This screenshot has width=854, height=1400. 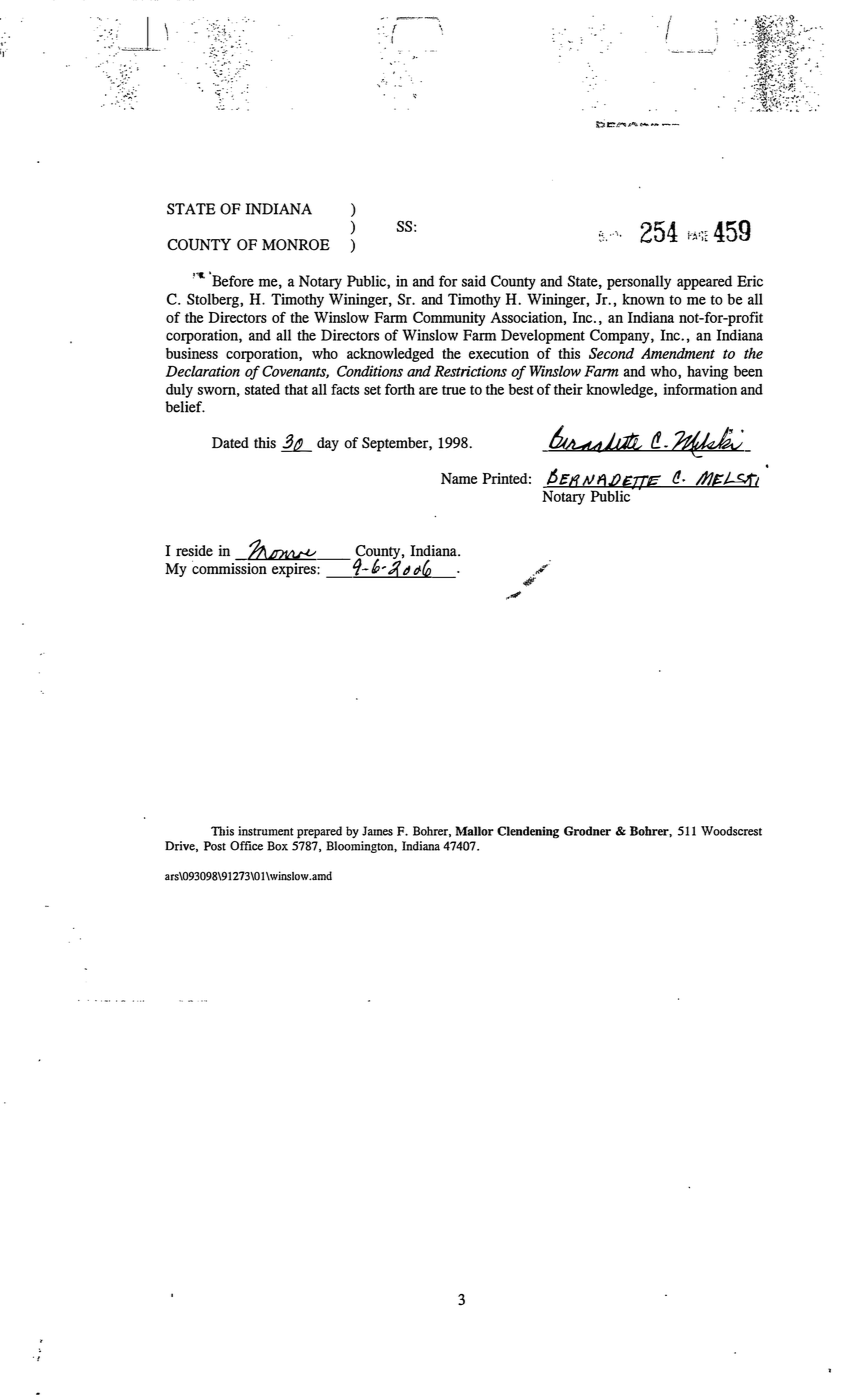 What do you see at coordinates (246, 846) in the screenshot?
I see `Office` at bounding box center [246, 846].
